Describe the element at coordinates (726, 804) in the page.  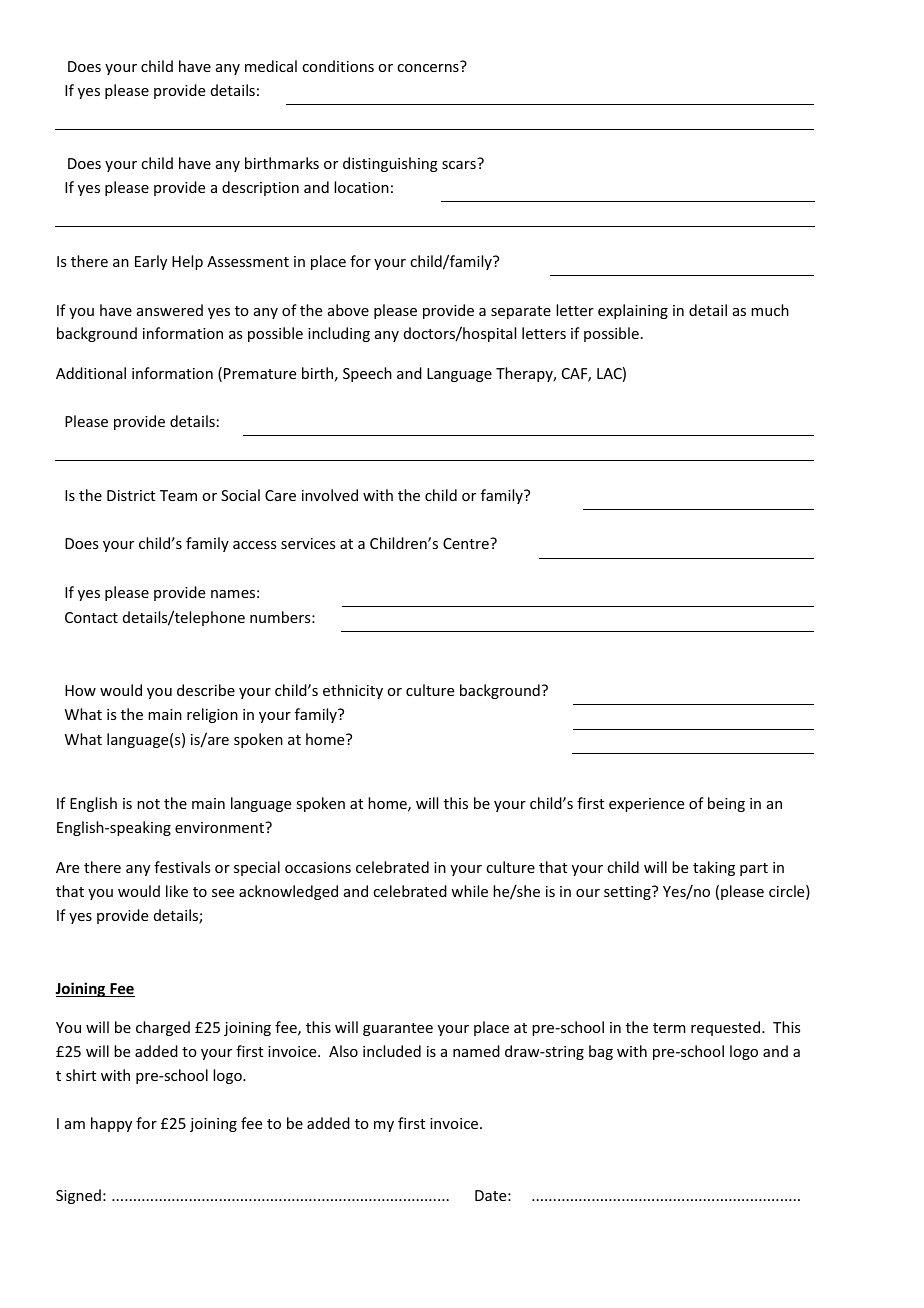
I see `being` at that location.
